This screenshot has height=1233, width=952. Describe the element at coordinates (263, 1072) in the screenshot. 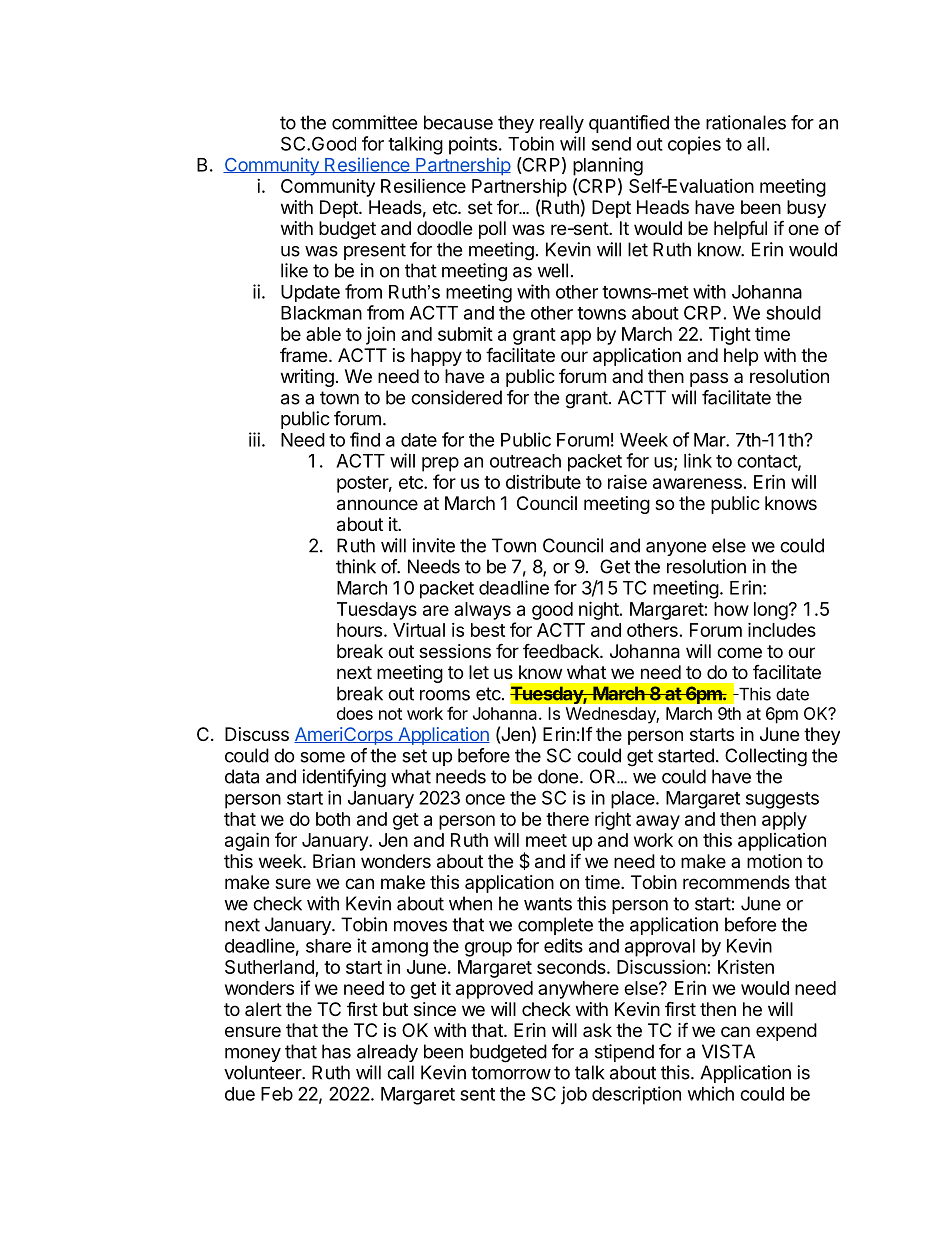

I see `volunteer` at that location.
